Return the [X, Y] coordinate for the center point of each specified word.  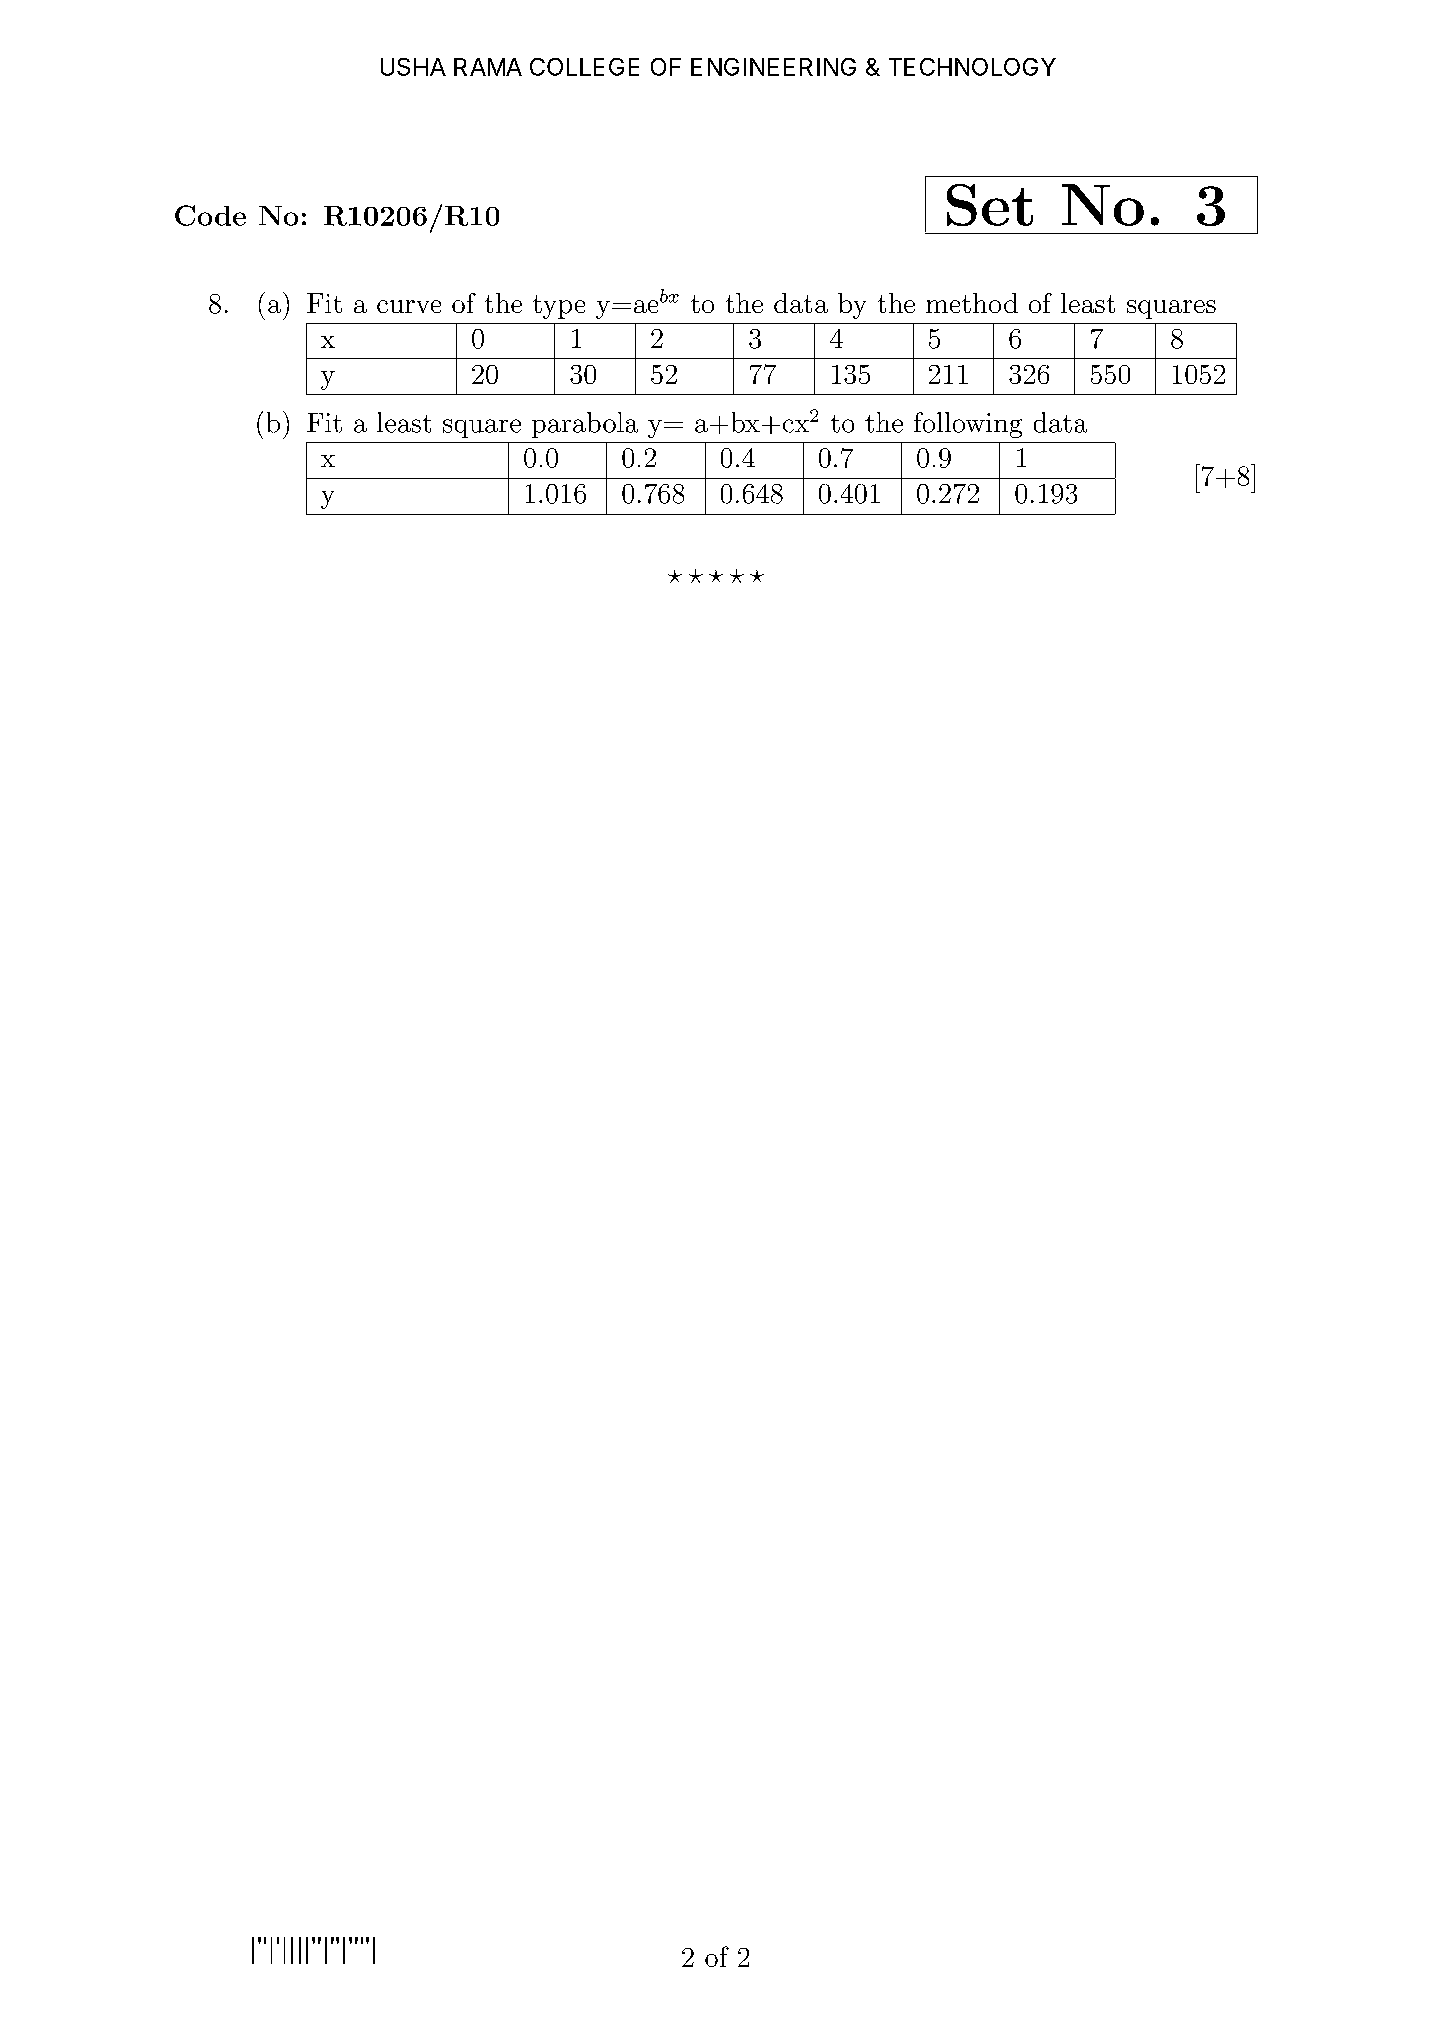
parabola [585, 425]
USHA [413, 67]
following [968, 425]
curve [409, 306]
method [972, 303]
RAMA [488, 67]
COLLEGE [584, 67]
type [559, 307]
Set [990, 205]
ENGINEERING [773, 67]
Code [210, 215]
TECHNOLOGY [972, 67]
